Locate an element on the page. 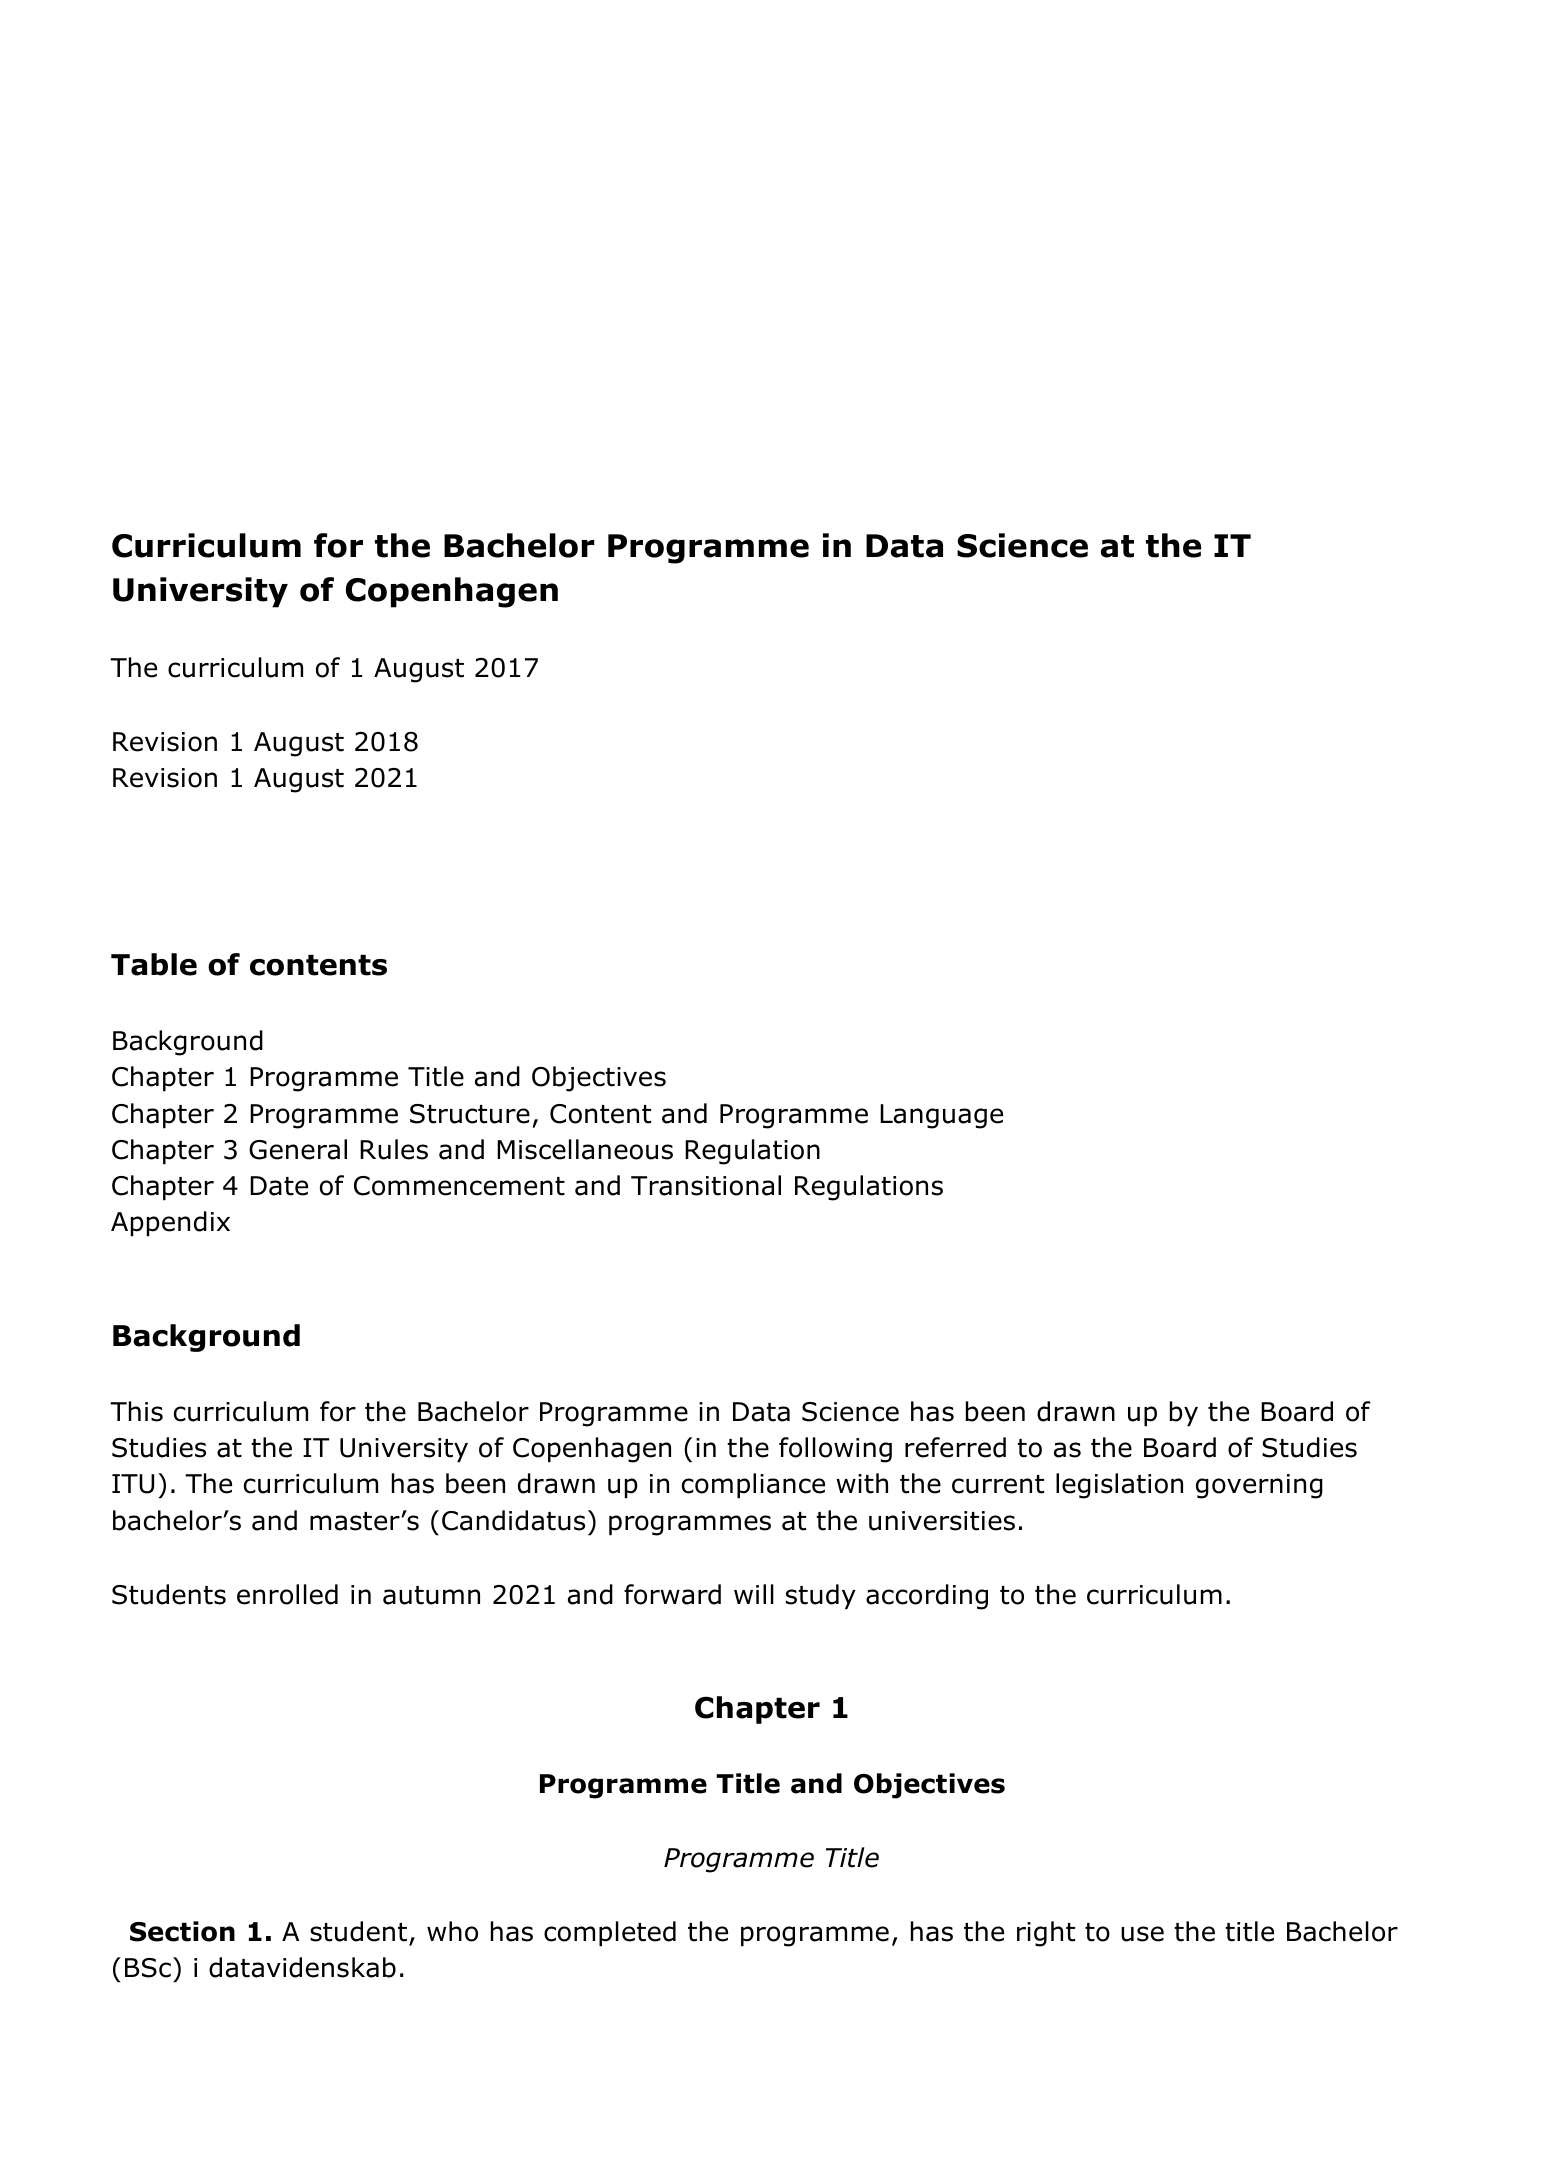  Appendix is located at coordinates (170, 1224).
